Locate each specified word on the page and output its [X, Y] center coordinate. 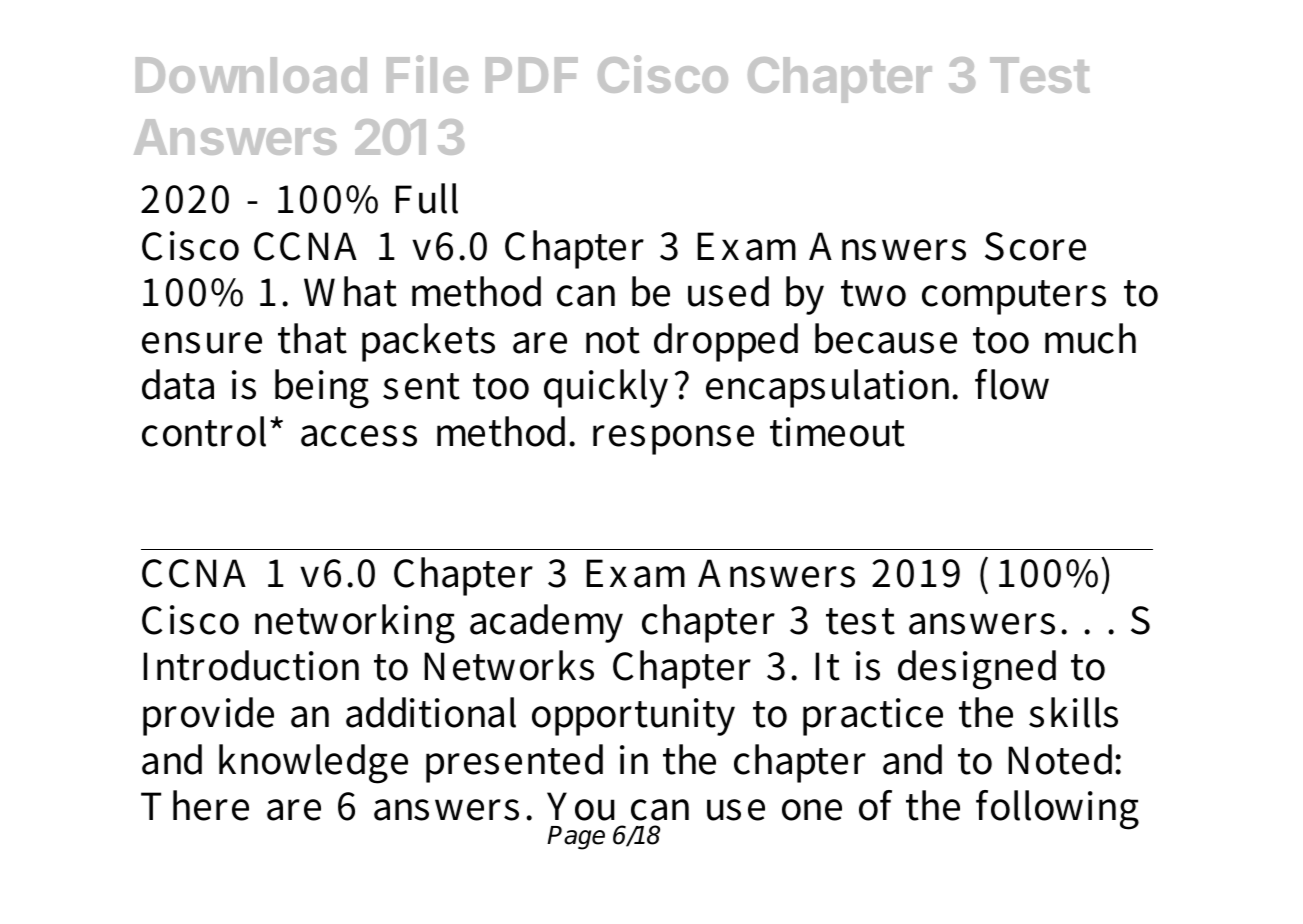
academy [546, 623]
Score [1035, 246]
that [312, 338]
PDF [532, 75]
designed [977, 670]
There [195, 805]
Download [251, 75]
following [1057, 810]
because [886, 338]
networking [355, 624]
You [581, 806]
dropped [726, 342]
